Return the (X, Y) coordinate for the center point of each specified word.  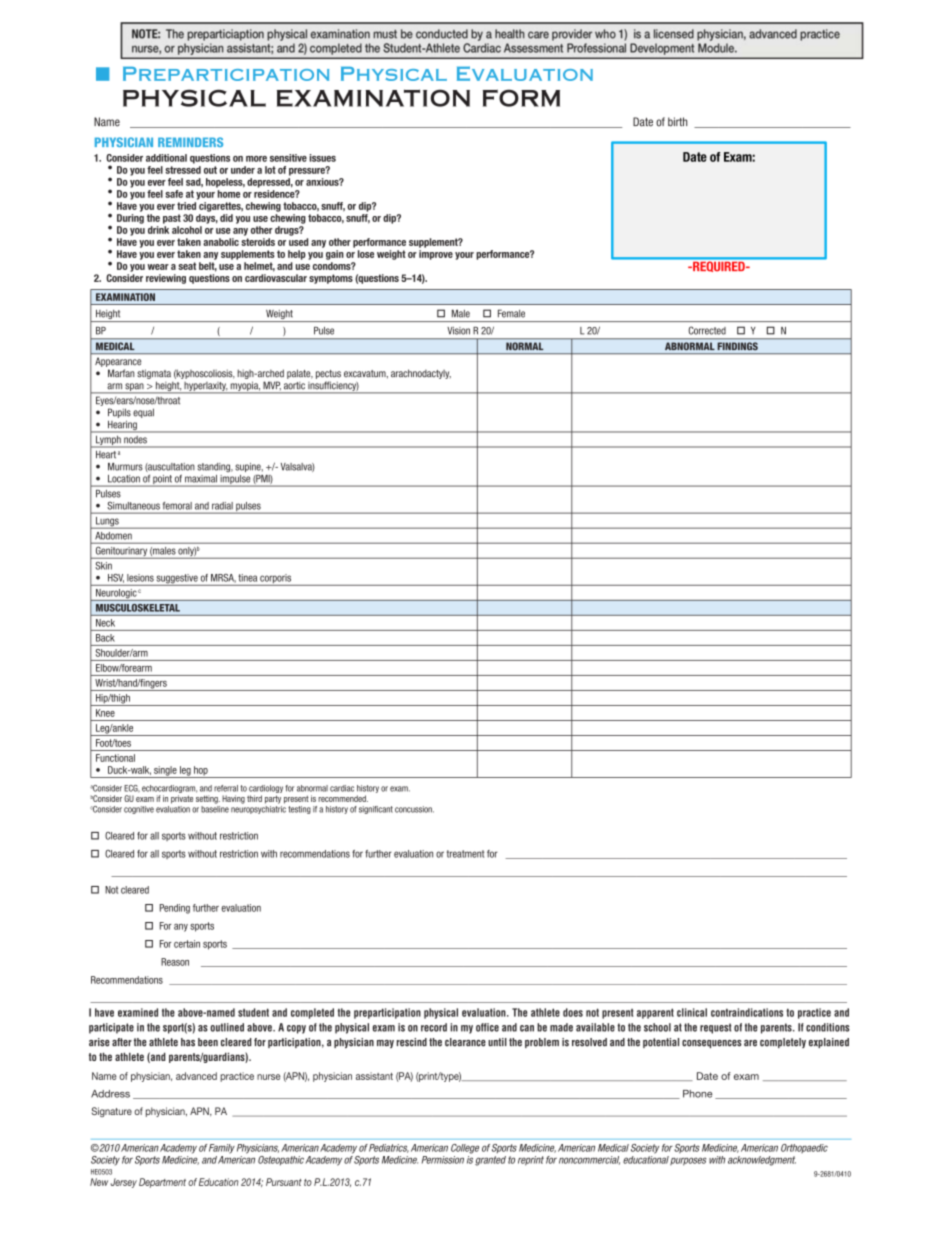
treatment (465, 854)
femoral (177, 506)
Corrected (707, 330)
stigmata (154, 375)
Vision (458, 331)
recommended (343, 798)
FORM (521, 98)
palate (300, 374)
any (181, 928)
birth (677, 122)
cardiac (342, 788)
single (165, 772)
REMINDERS (190, 142)
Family (222, 1149)
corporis (276, 580)
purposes (688, 1161)
